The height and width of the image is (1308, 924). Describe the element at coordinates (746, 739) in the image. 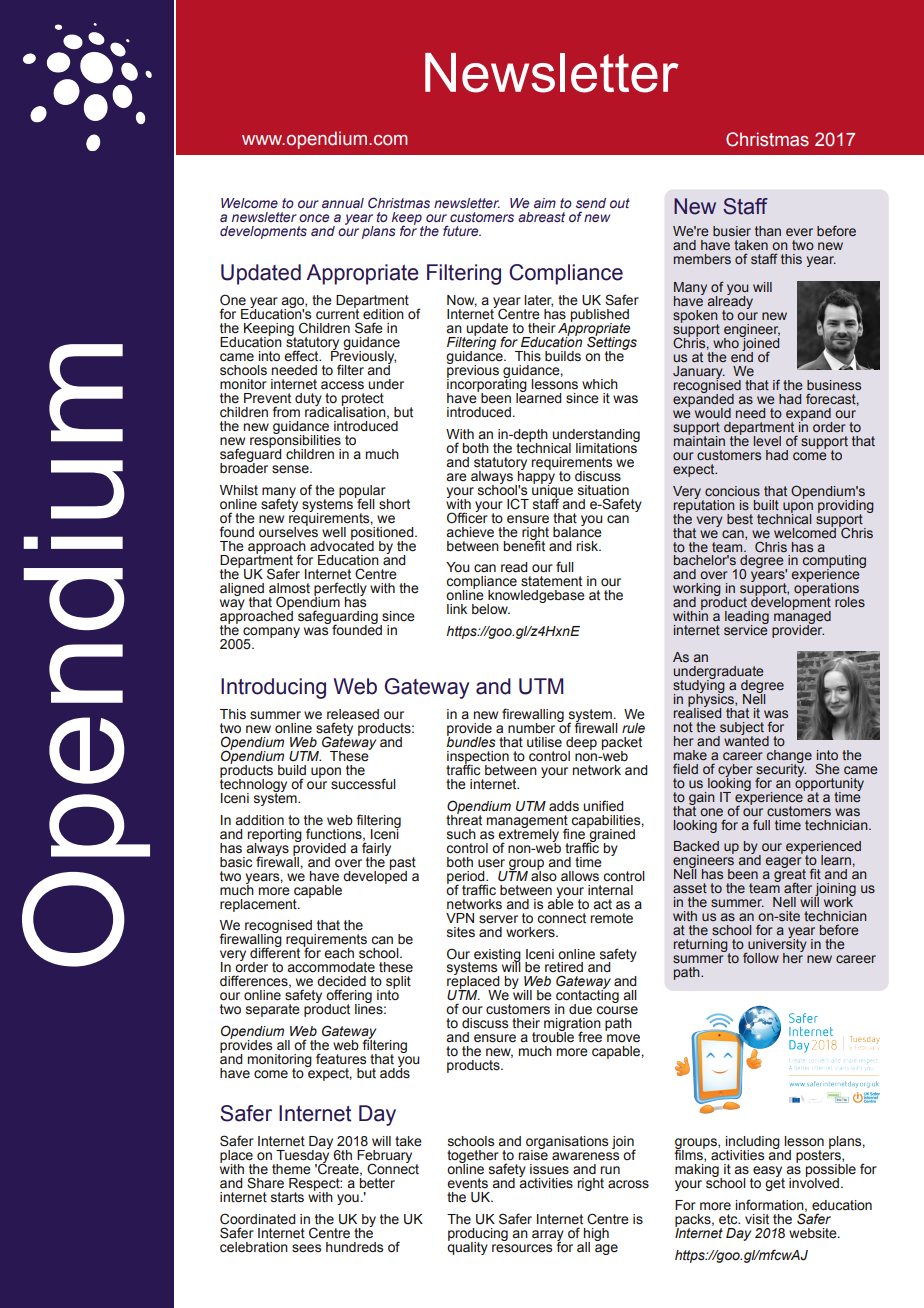

I see `wanted` at that location.
